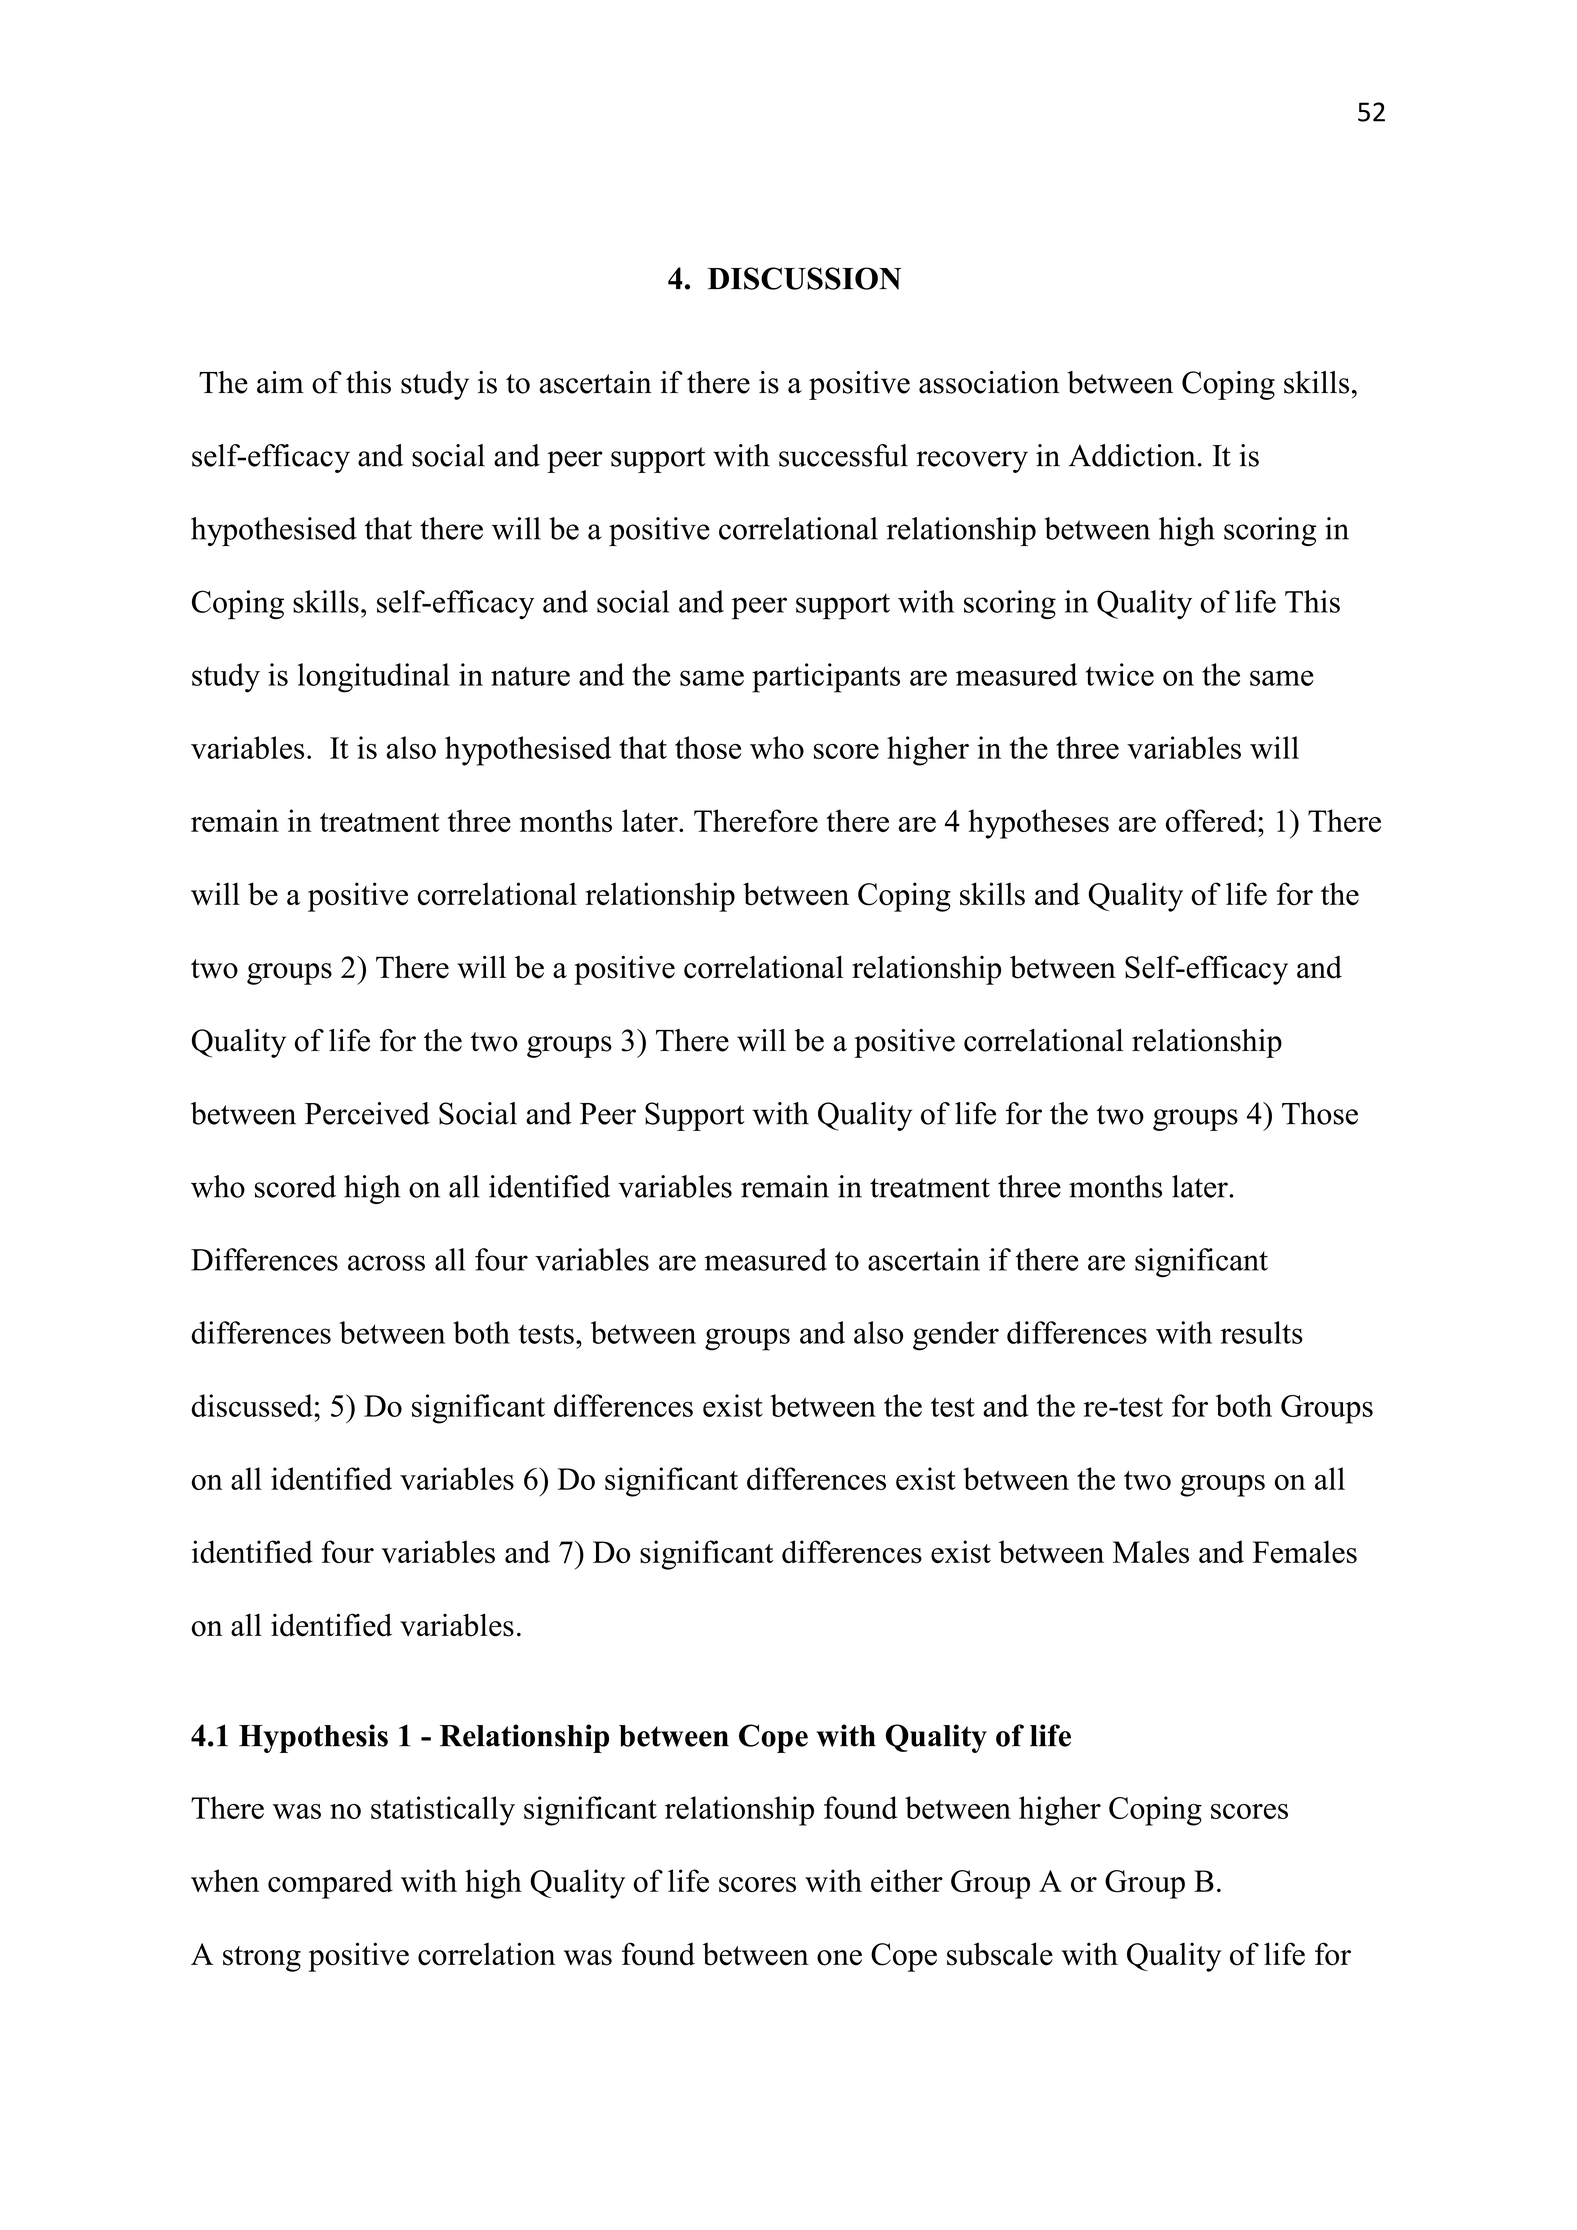 The image size is (1577, 2230). I want to click on Addiction, so click(1132, 455).
